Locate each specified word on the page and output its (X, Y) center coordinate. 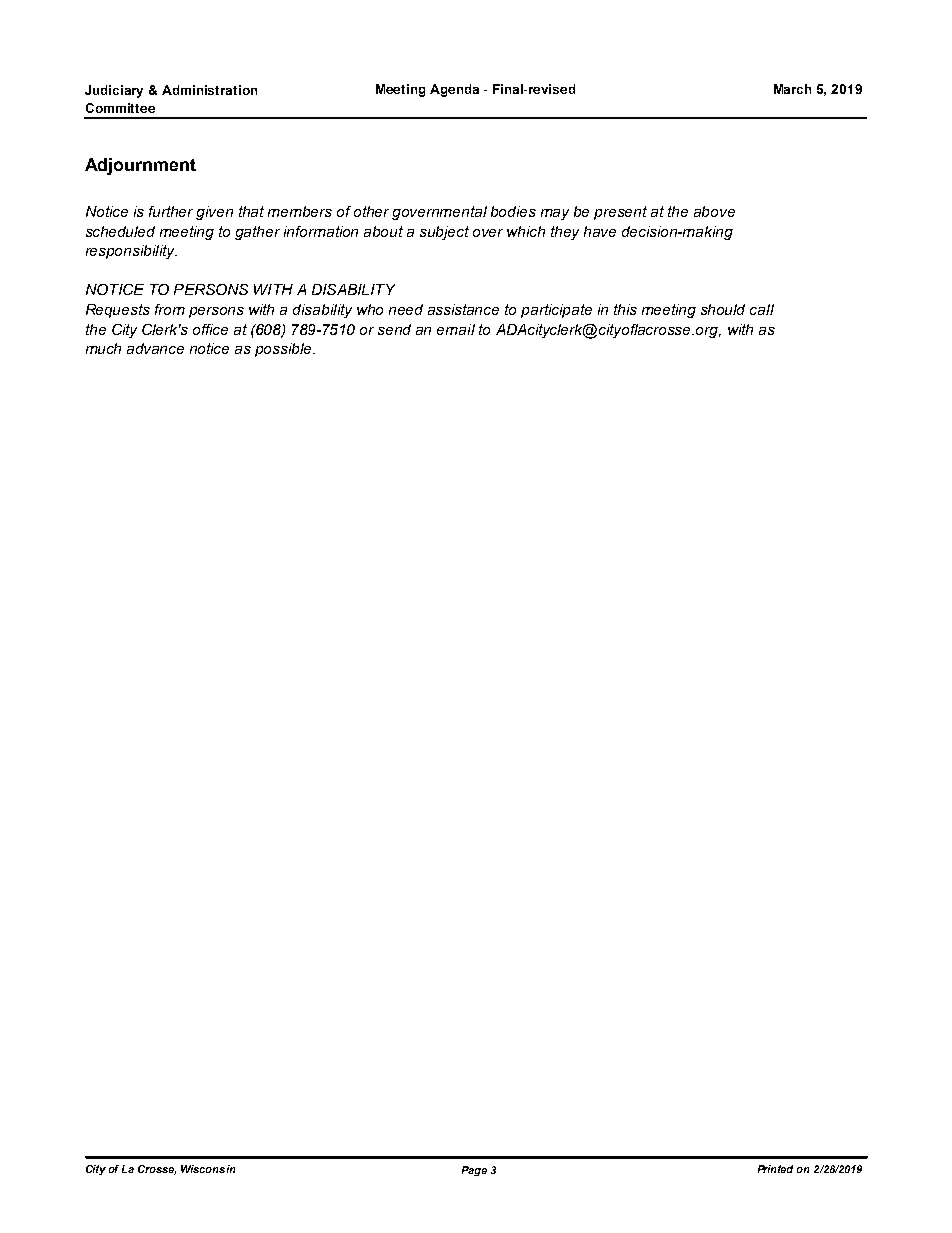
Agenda (454, 90)
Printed (775, 1169)
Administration (209, 90)
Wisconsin (208, 1169)
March (792, 89)
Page (474, 1171)
